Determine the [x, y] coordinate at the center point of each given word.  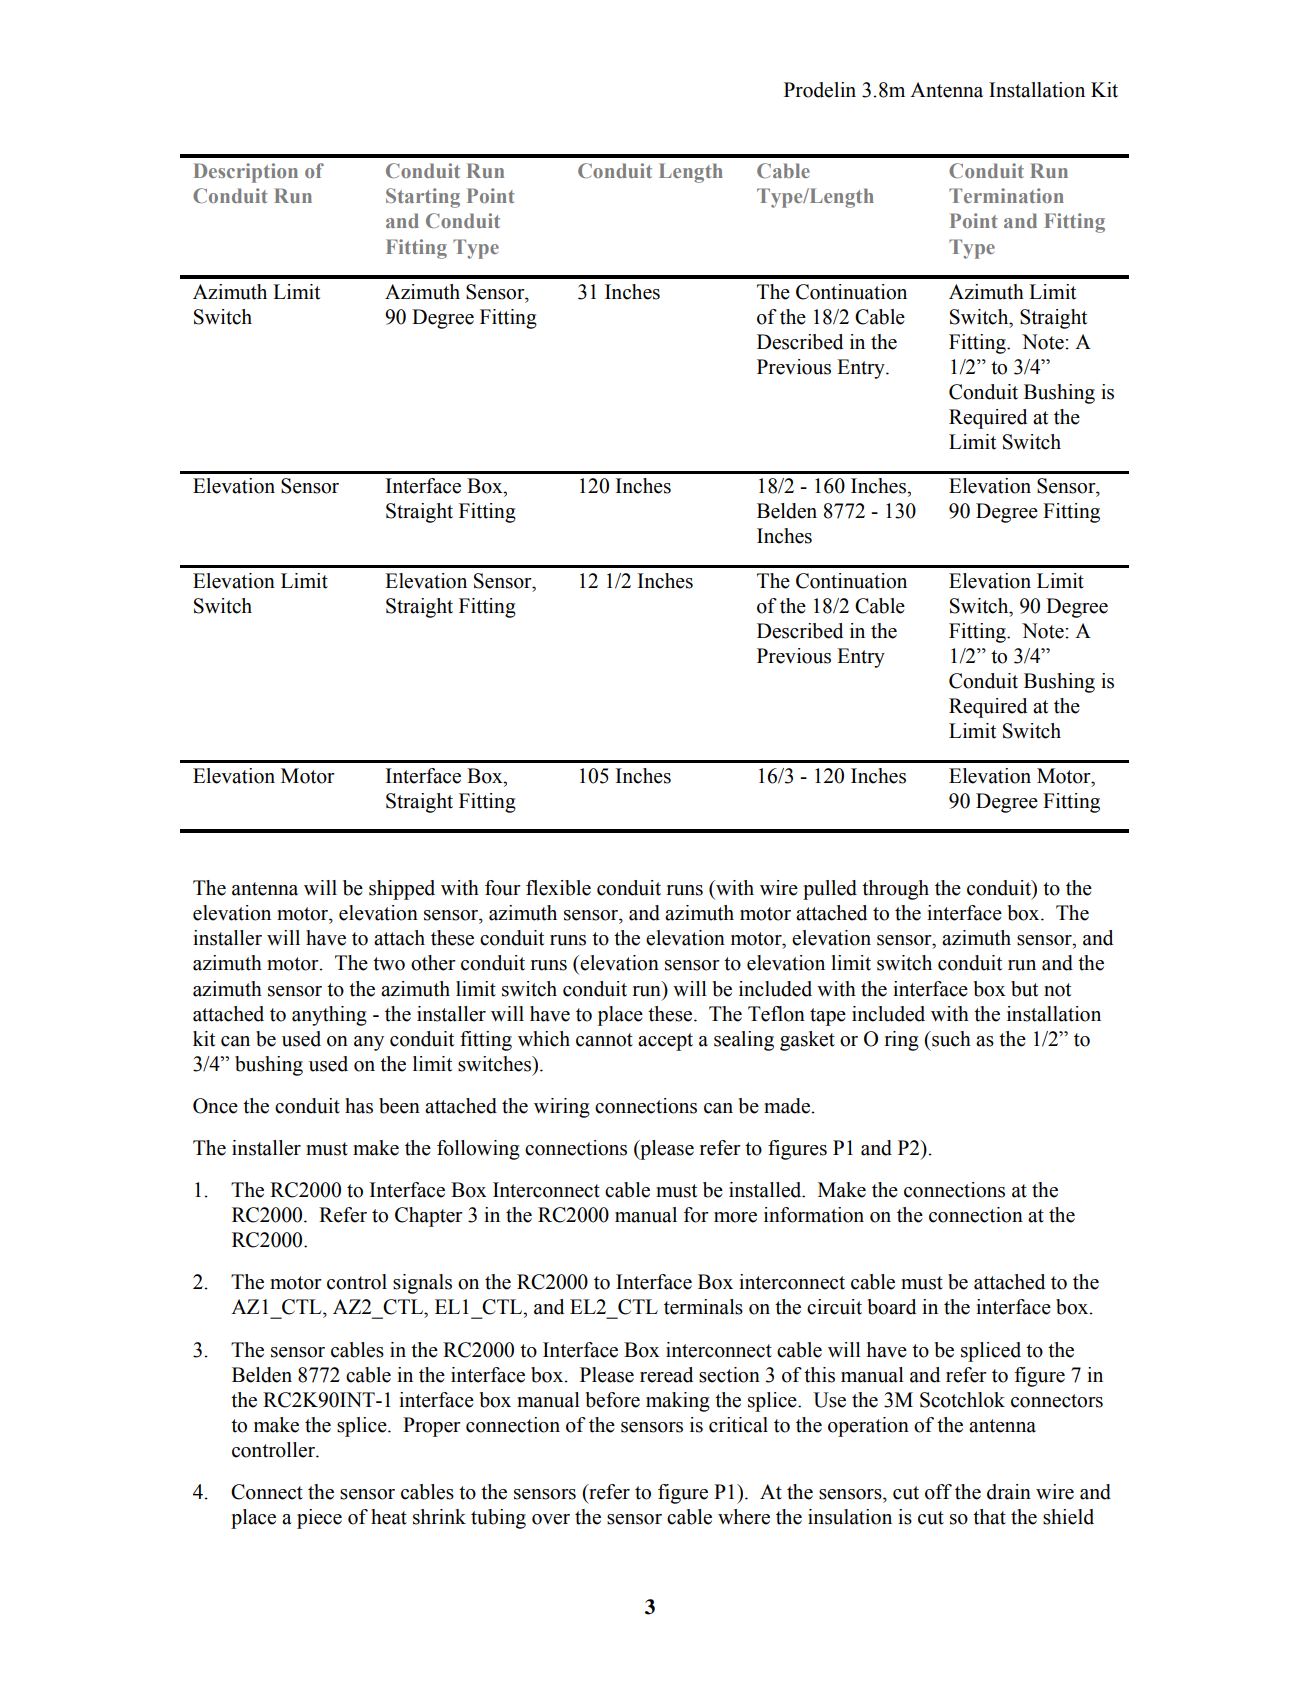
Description [246, 173]
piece [319, 1519]
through [895, 890]
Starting [423, 198]
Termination [1006, 195]
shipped [402, 890]
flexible [558, 888]
